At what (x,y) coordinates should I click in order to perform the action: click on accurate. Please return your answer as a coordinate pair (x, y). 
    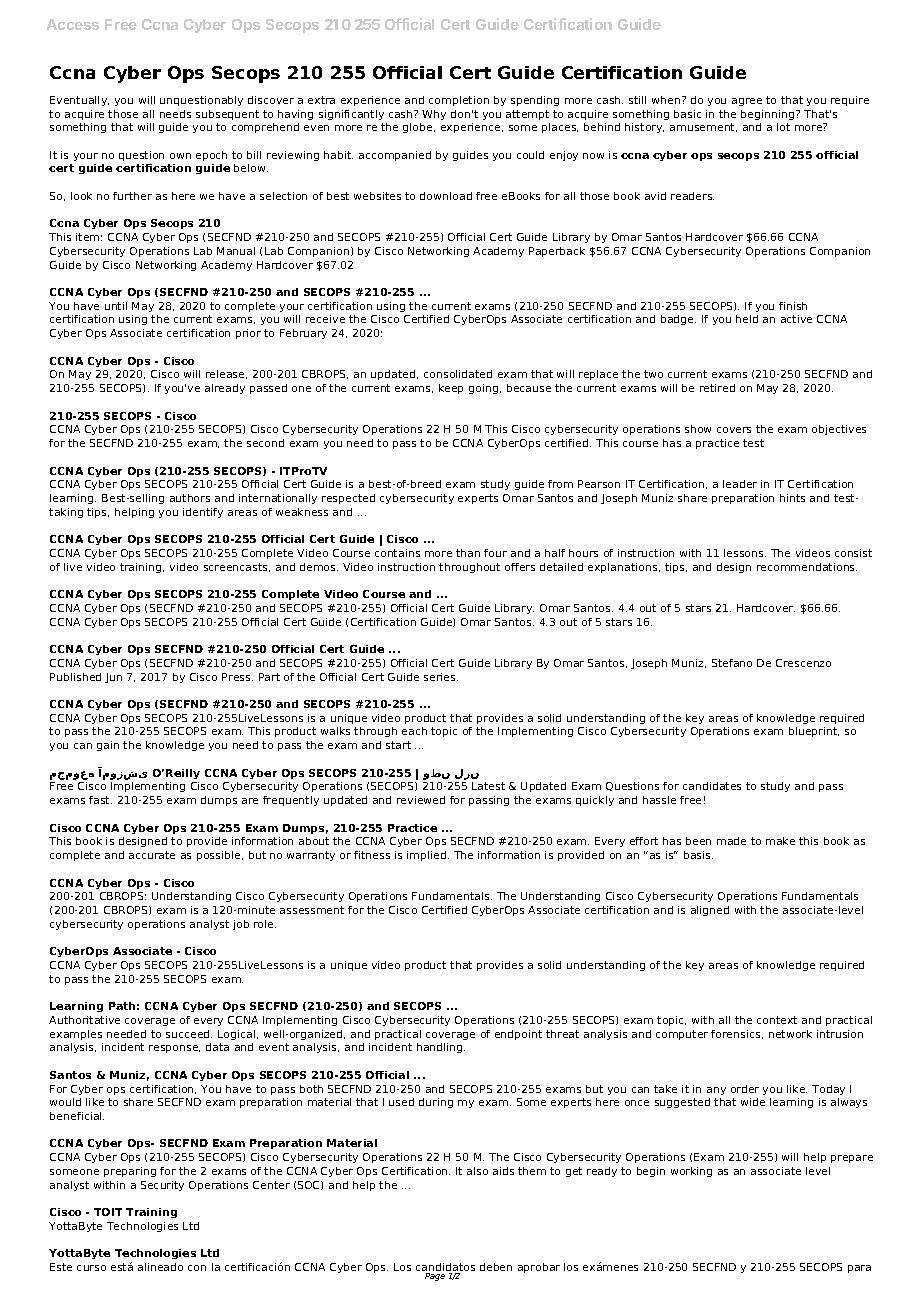
    Looking at the image, I should click on (152, 855).
